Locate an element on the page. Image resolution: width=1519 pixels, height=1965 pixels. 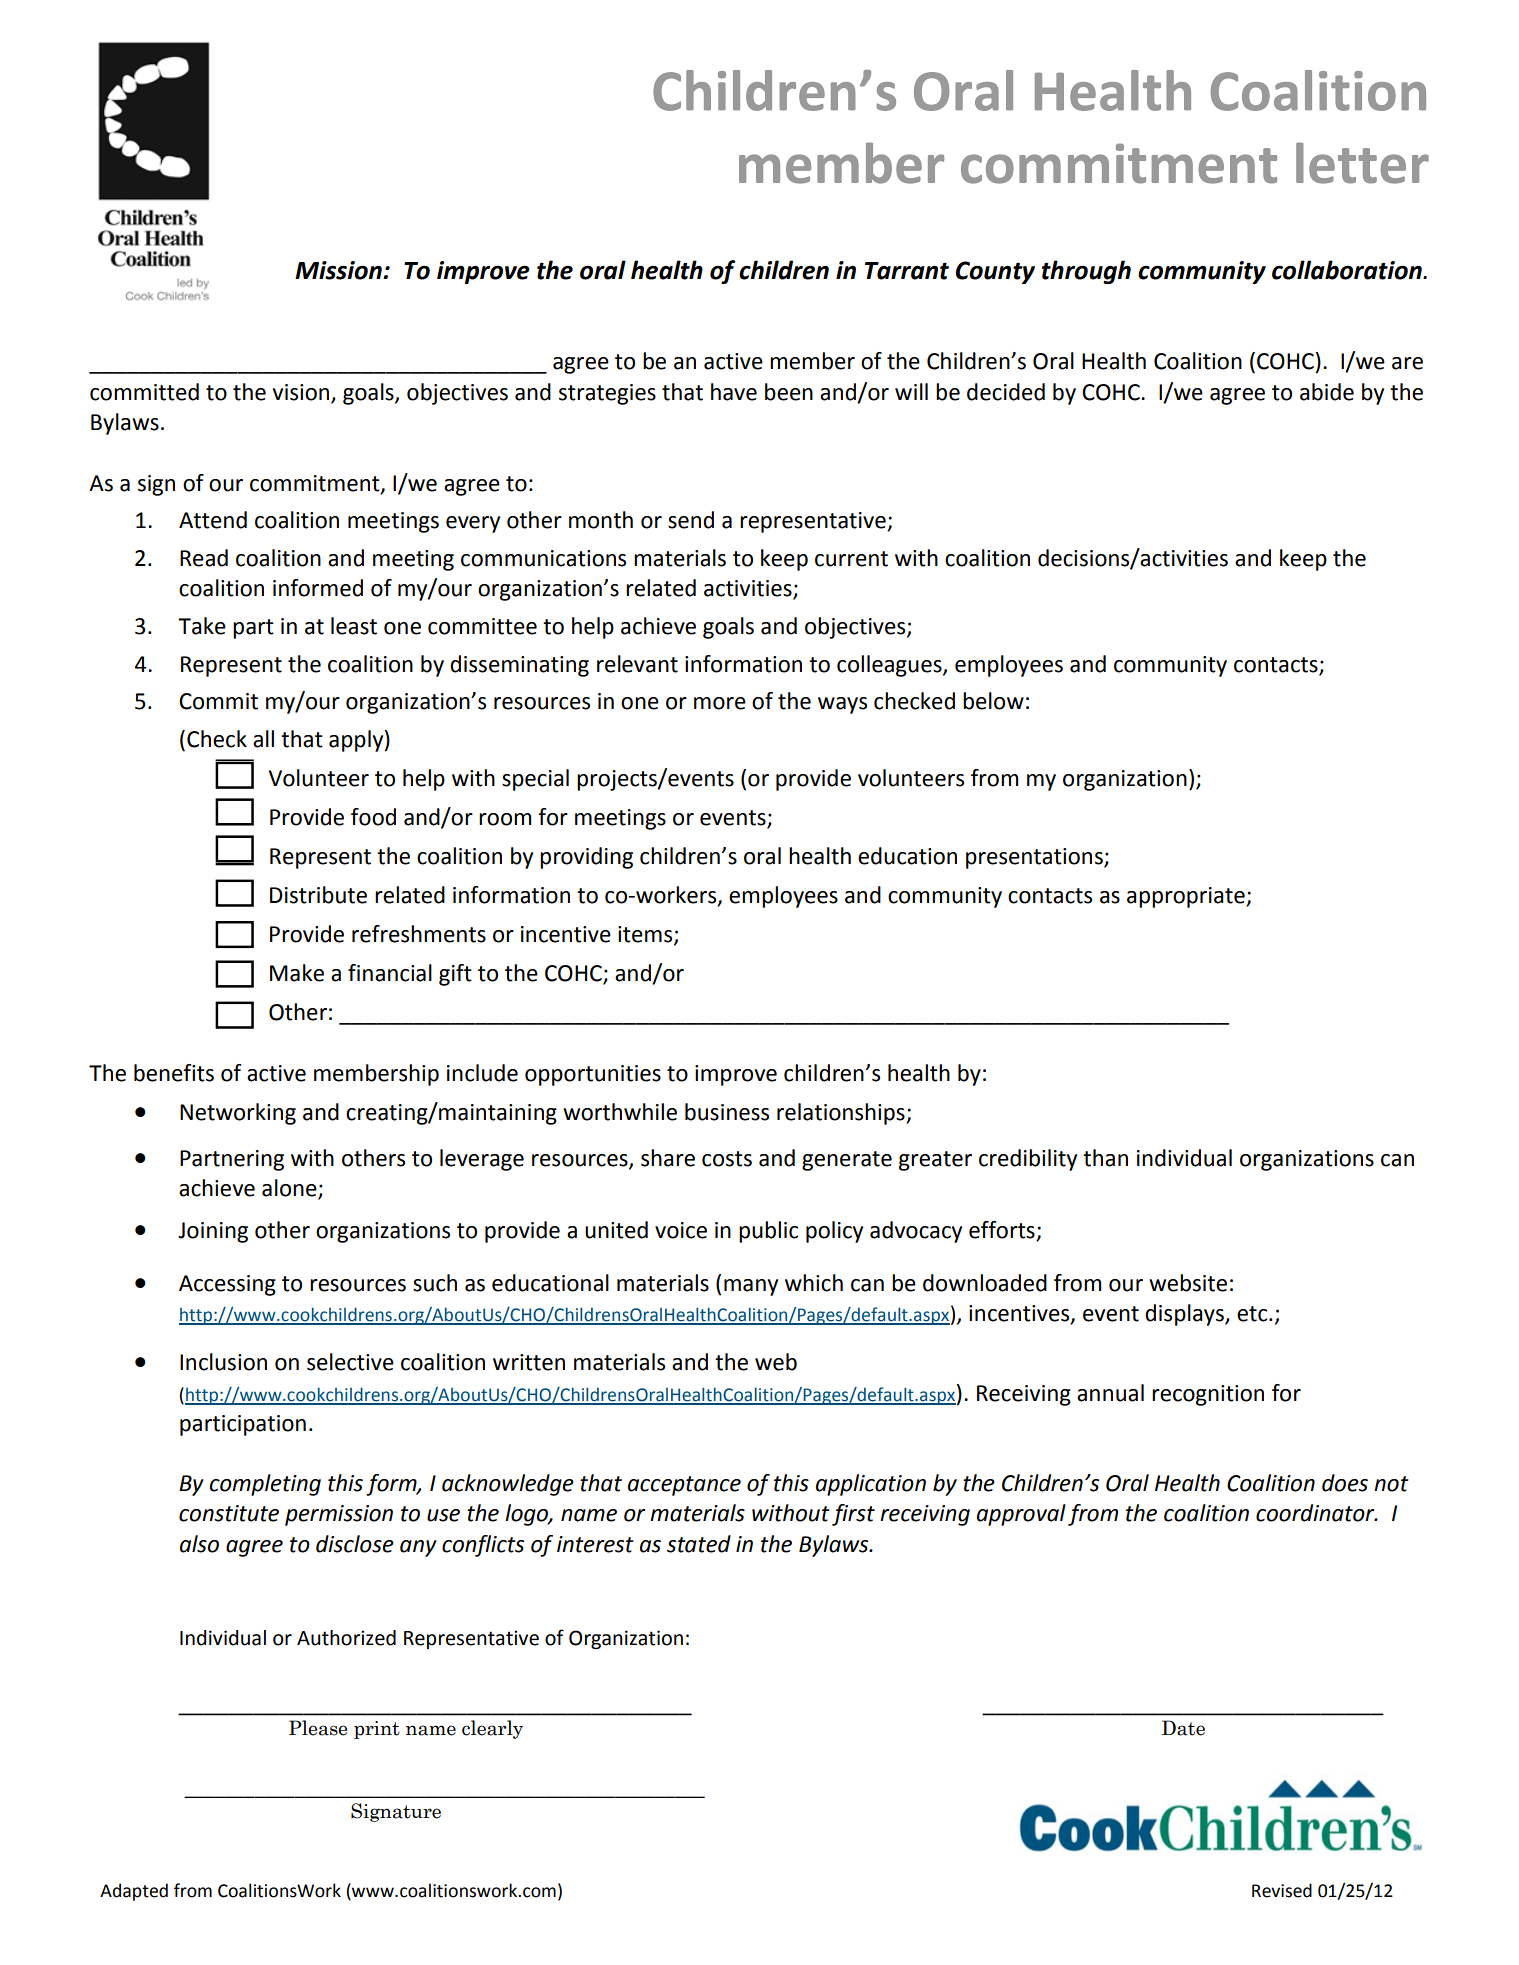
appropriate is located at coordinates (1187, 897).
